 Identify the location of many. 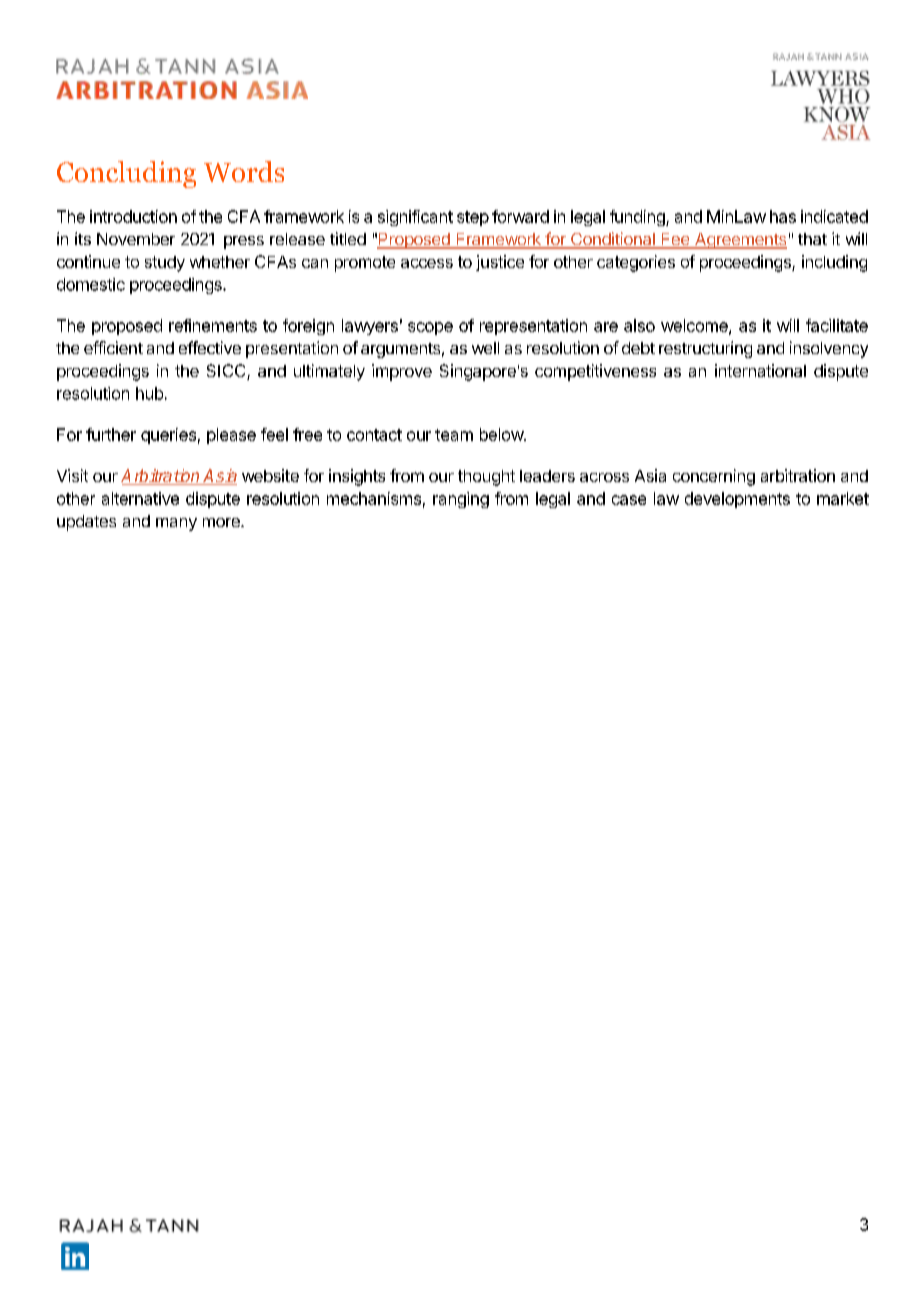
(176, 524).
